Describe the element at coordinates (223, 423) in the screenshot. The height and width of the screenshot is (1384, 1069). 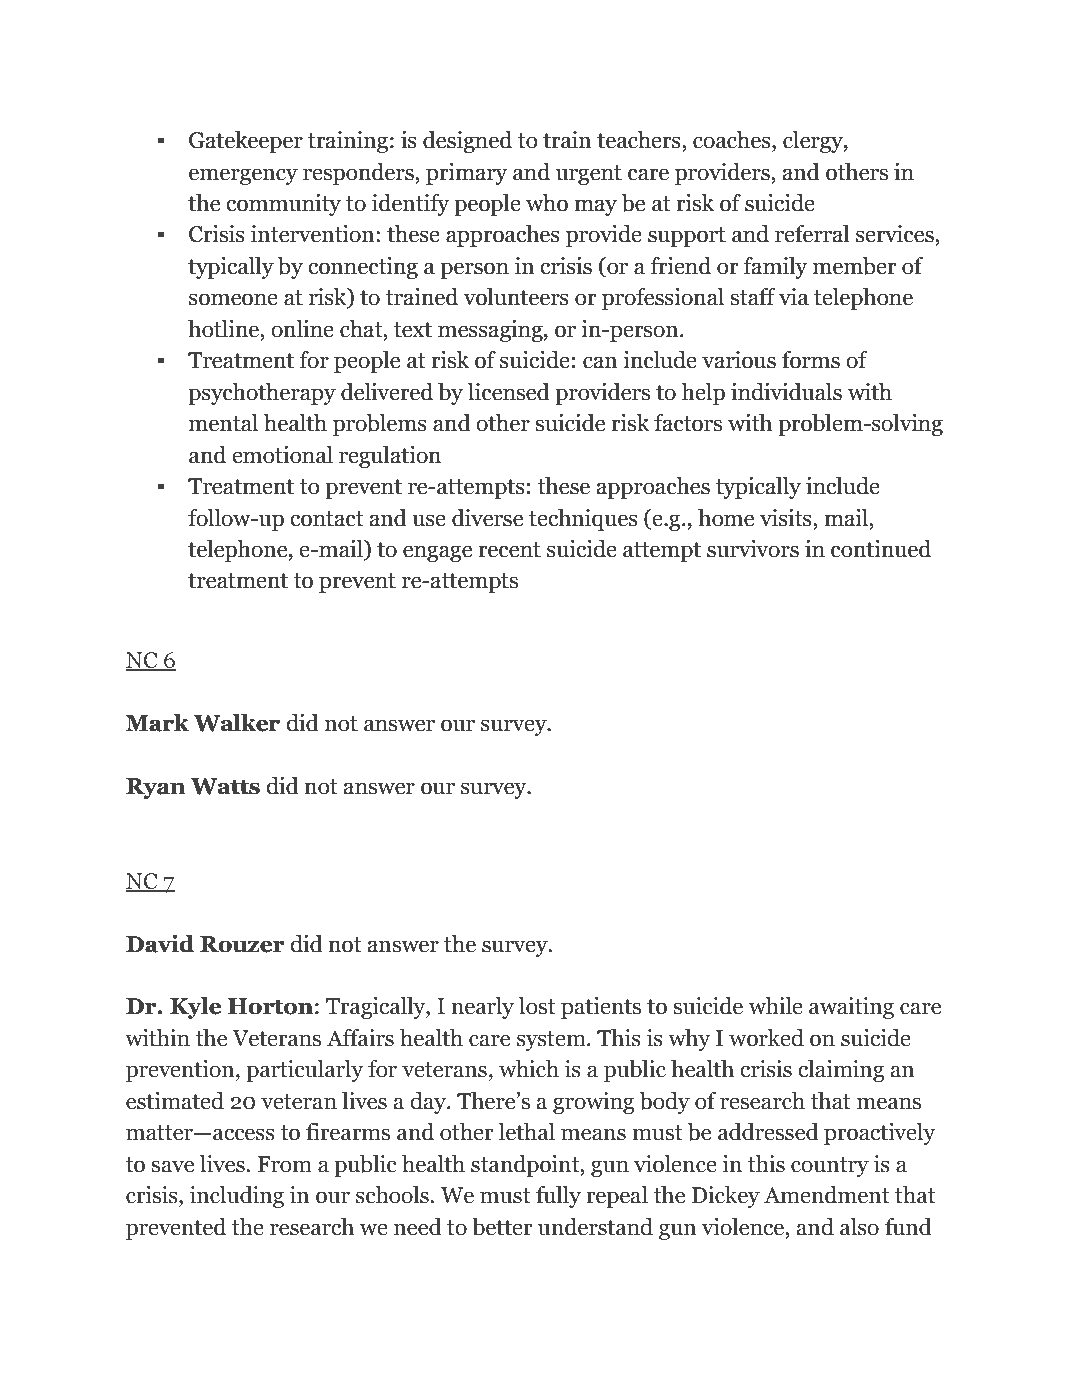
I see `mental` at that location.
